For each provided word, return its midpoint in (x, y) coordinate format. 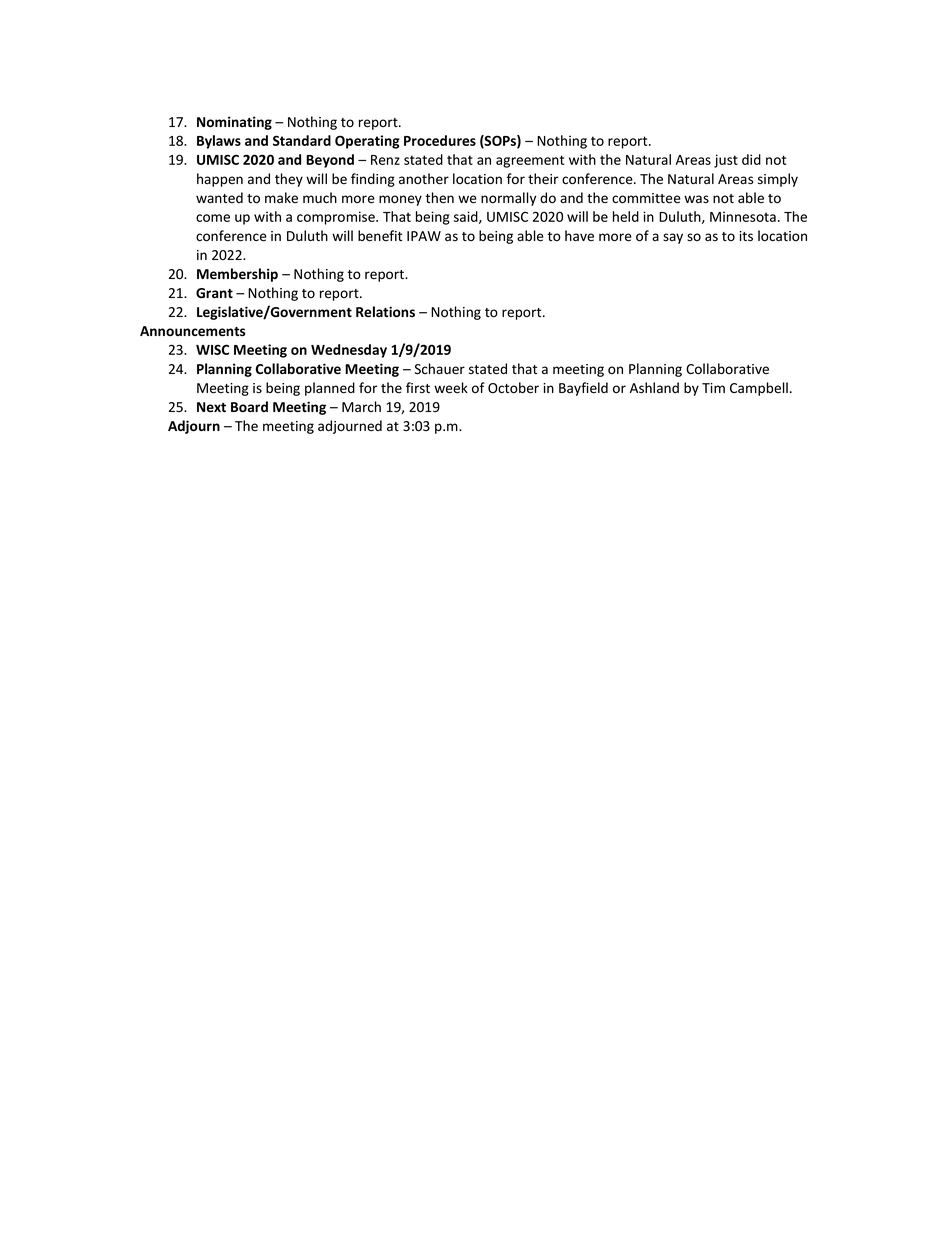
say (673, 238)
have (579, 236)
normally (508, 199)
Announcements (192, 331)
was (696, 199)
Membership (237, 275)
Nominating (234, 123)
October (513, 388)
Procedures (440, 140)
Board (249, 406)
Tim (713, 388)
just (726, 161)
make (281, 198)
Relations (385, 311)
